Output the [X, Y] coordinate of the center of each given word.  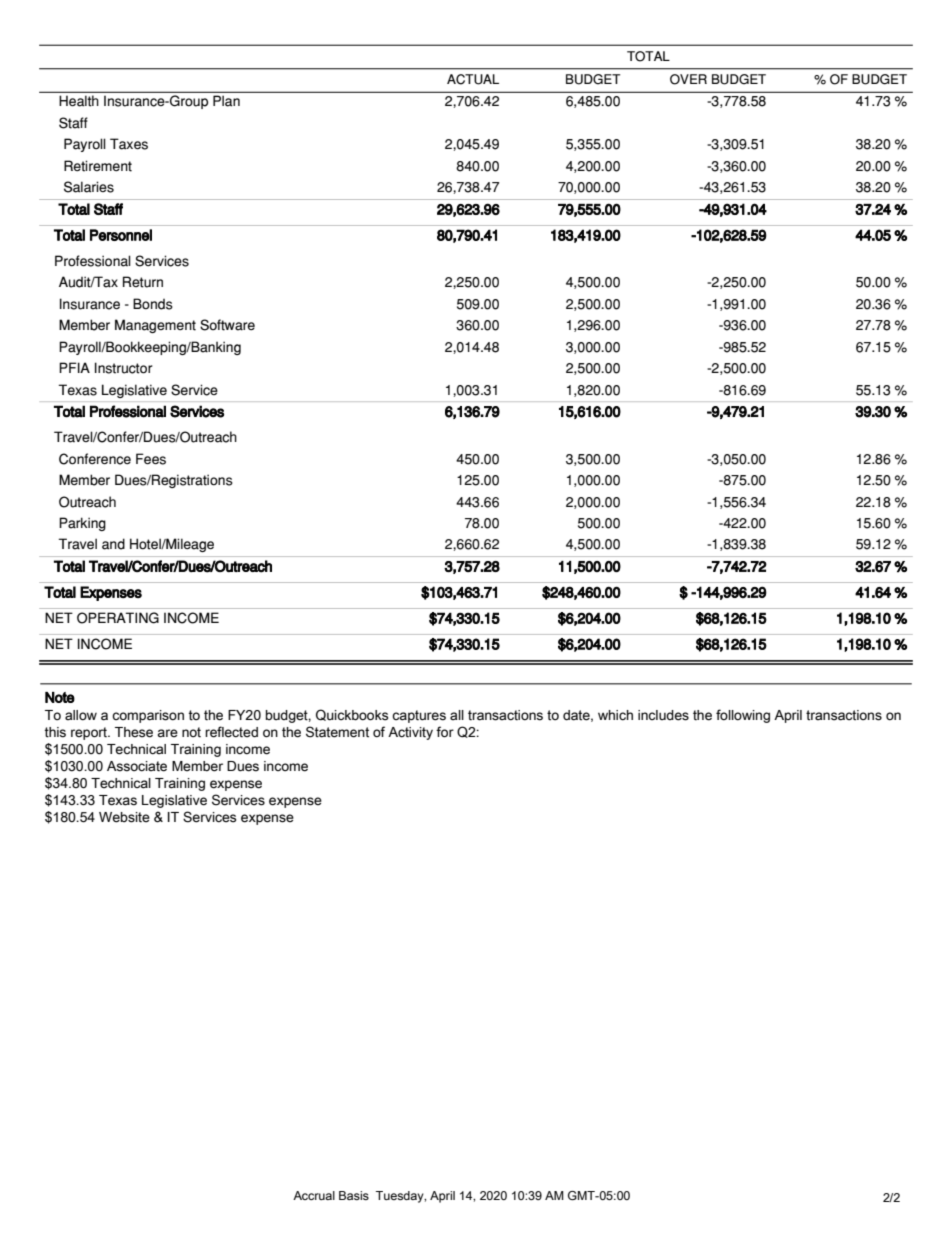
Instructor [124, 368]
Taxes [129, 144]
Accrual [314, 1195]
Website [124, 817]
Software [227, 325]
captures [419, 716]
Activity [410, 733]
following [743, 716]
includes [663, 715]
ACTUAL [473, 79]
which [615, 715]
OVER [688, 79]
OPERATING [118, 618]
